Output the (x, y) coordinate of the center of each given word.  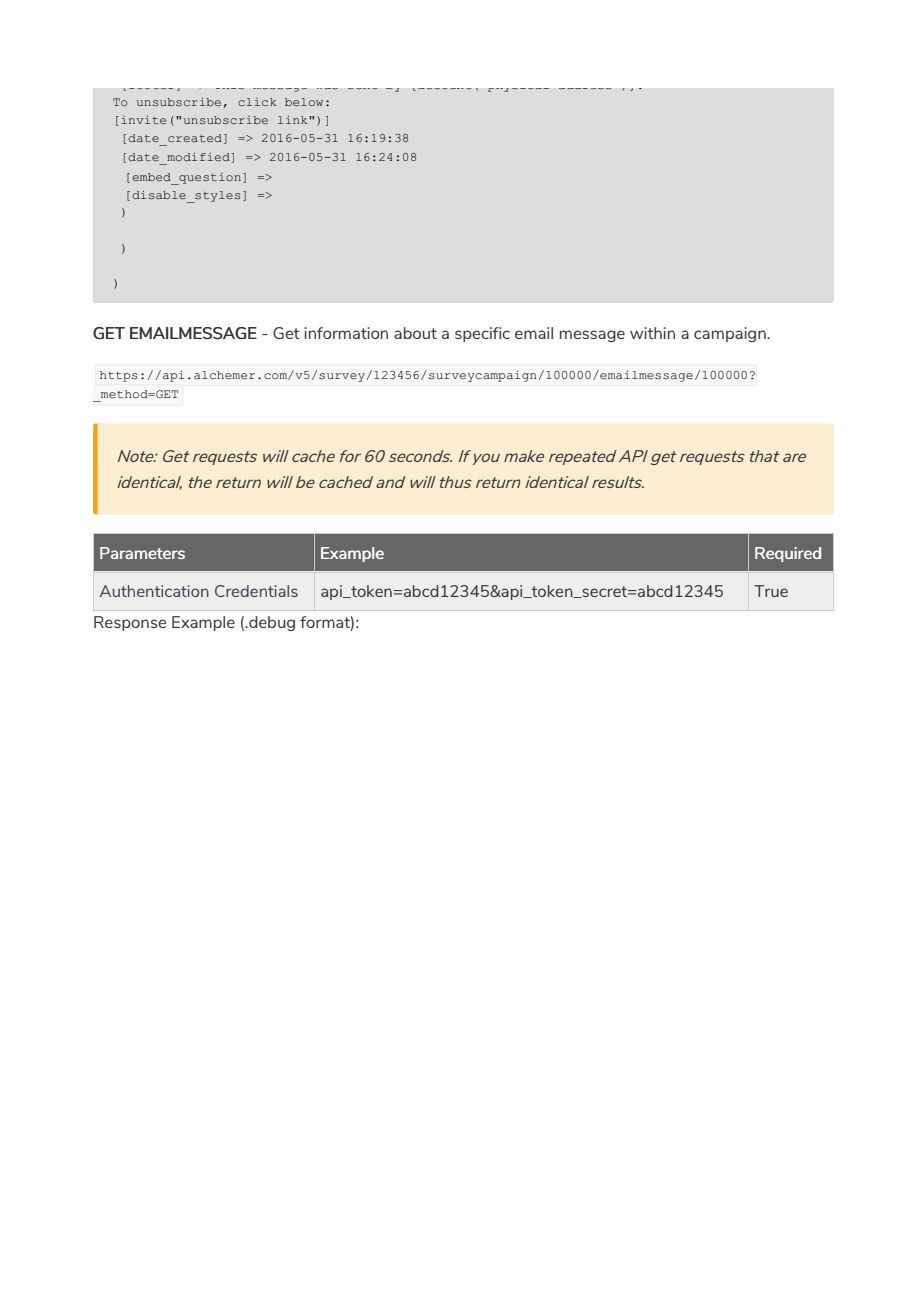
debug (271, 623)
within (652, 333)
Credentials (256, 591)
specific (482, 334)
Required (788, 554)
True (771, 591)
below (304, 102)
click (257, 102)
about (415, 333)
